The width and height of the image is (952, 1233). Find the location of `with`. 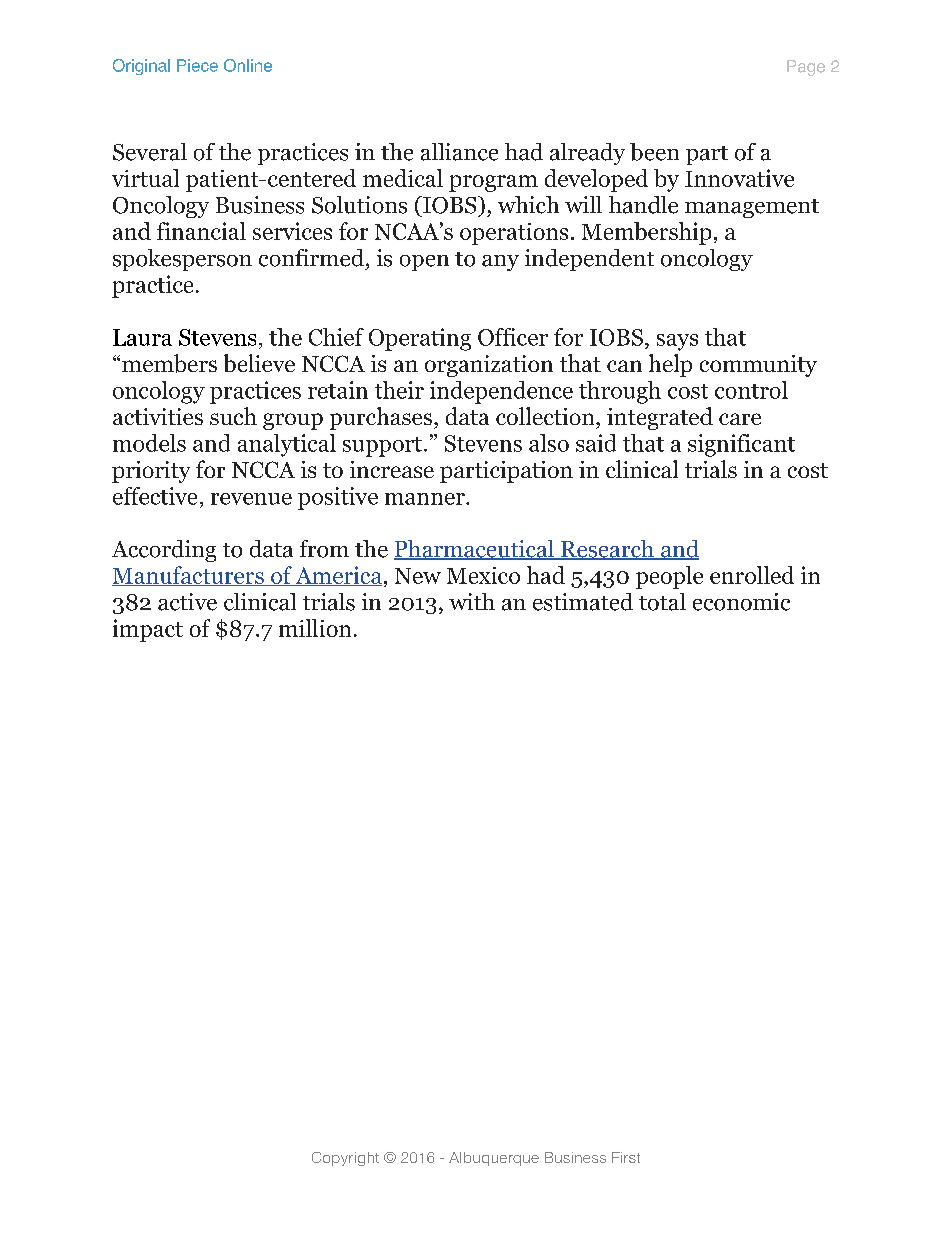

with is located at coordinates (472, 601).
